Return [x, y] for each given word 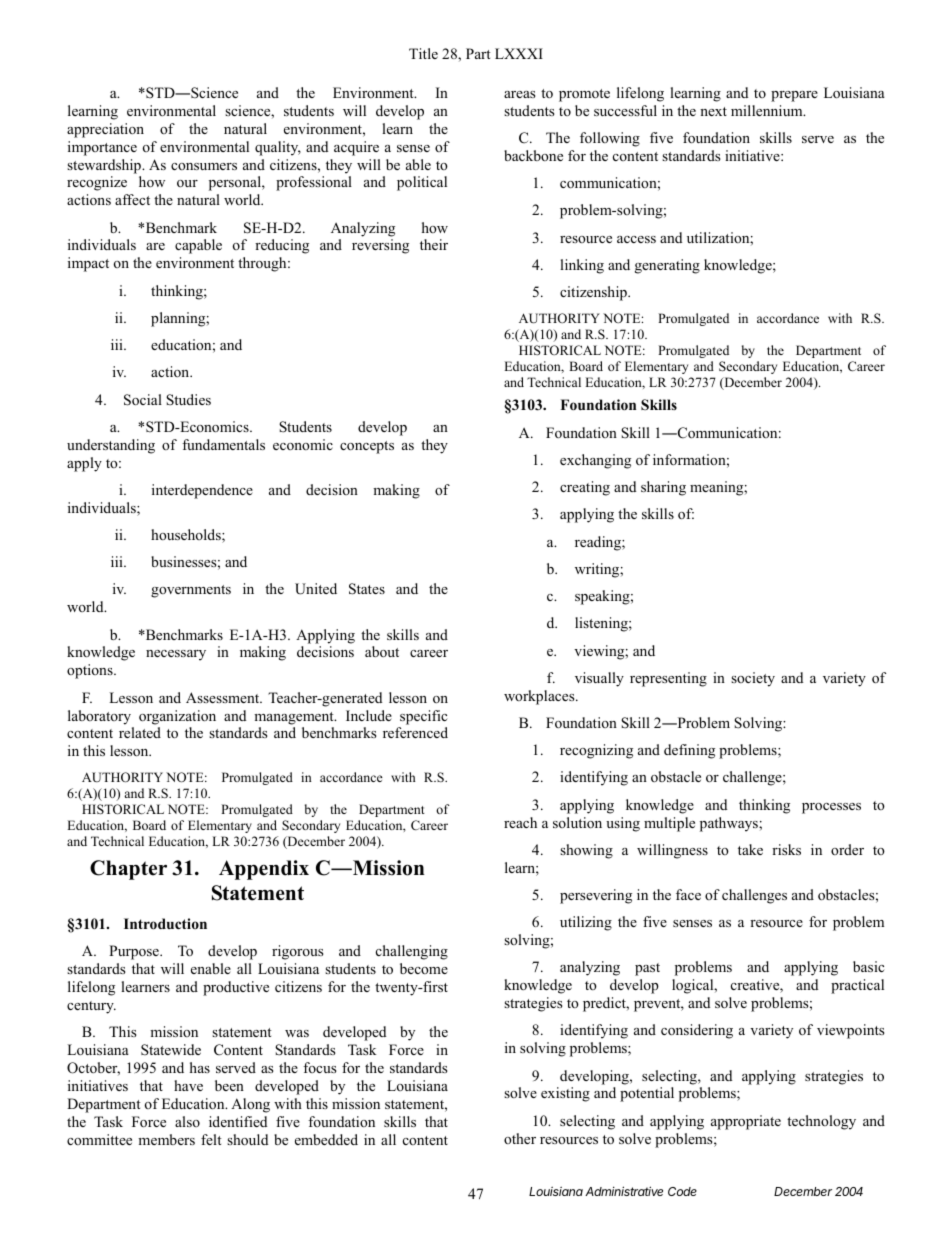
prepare [794, 96]
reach [520, 822]
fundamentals [223, 444]
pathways [730, 824]
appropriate [746, 1122]
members [166, 1139]
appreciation [105, 130]
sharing [663, 488]
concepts [367, 447]
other [520, 1138]
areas [520, 94]
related [140, 732]
